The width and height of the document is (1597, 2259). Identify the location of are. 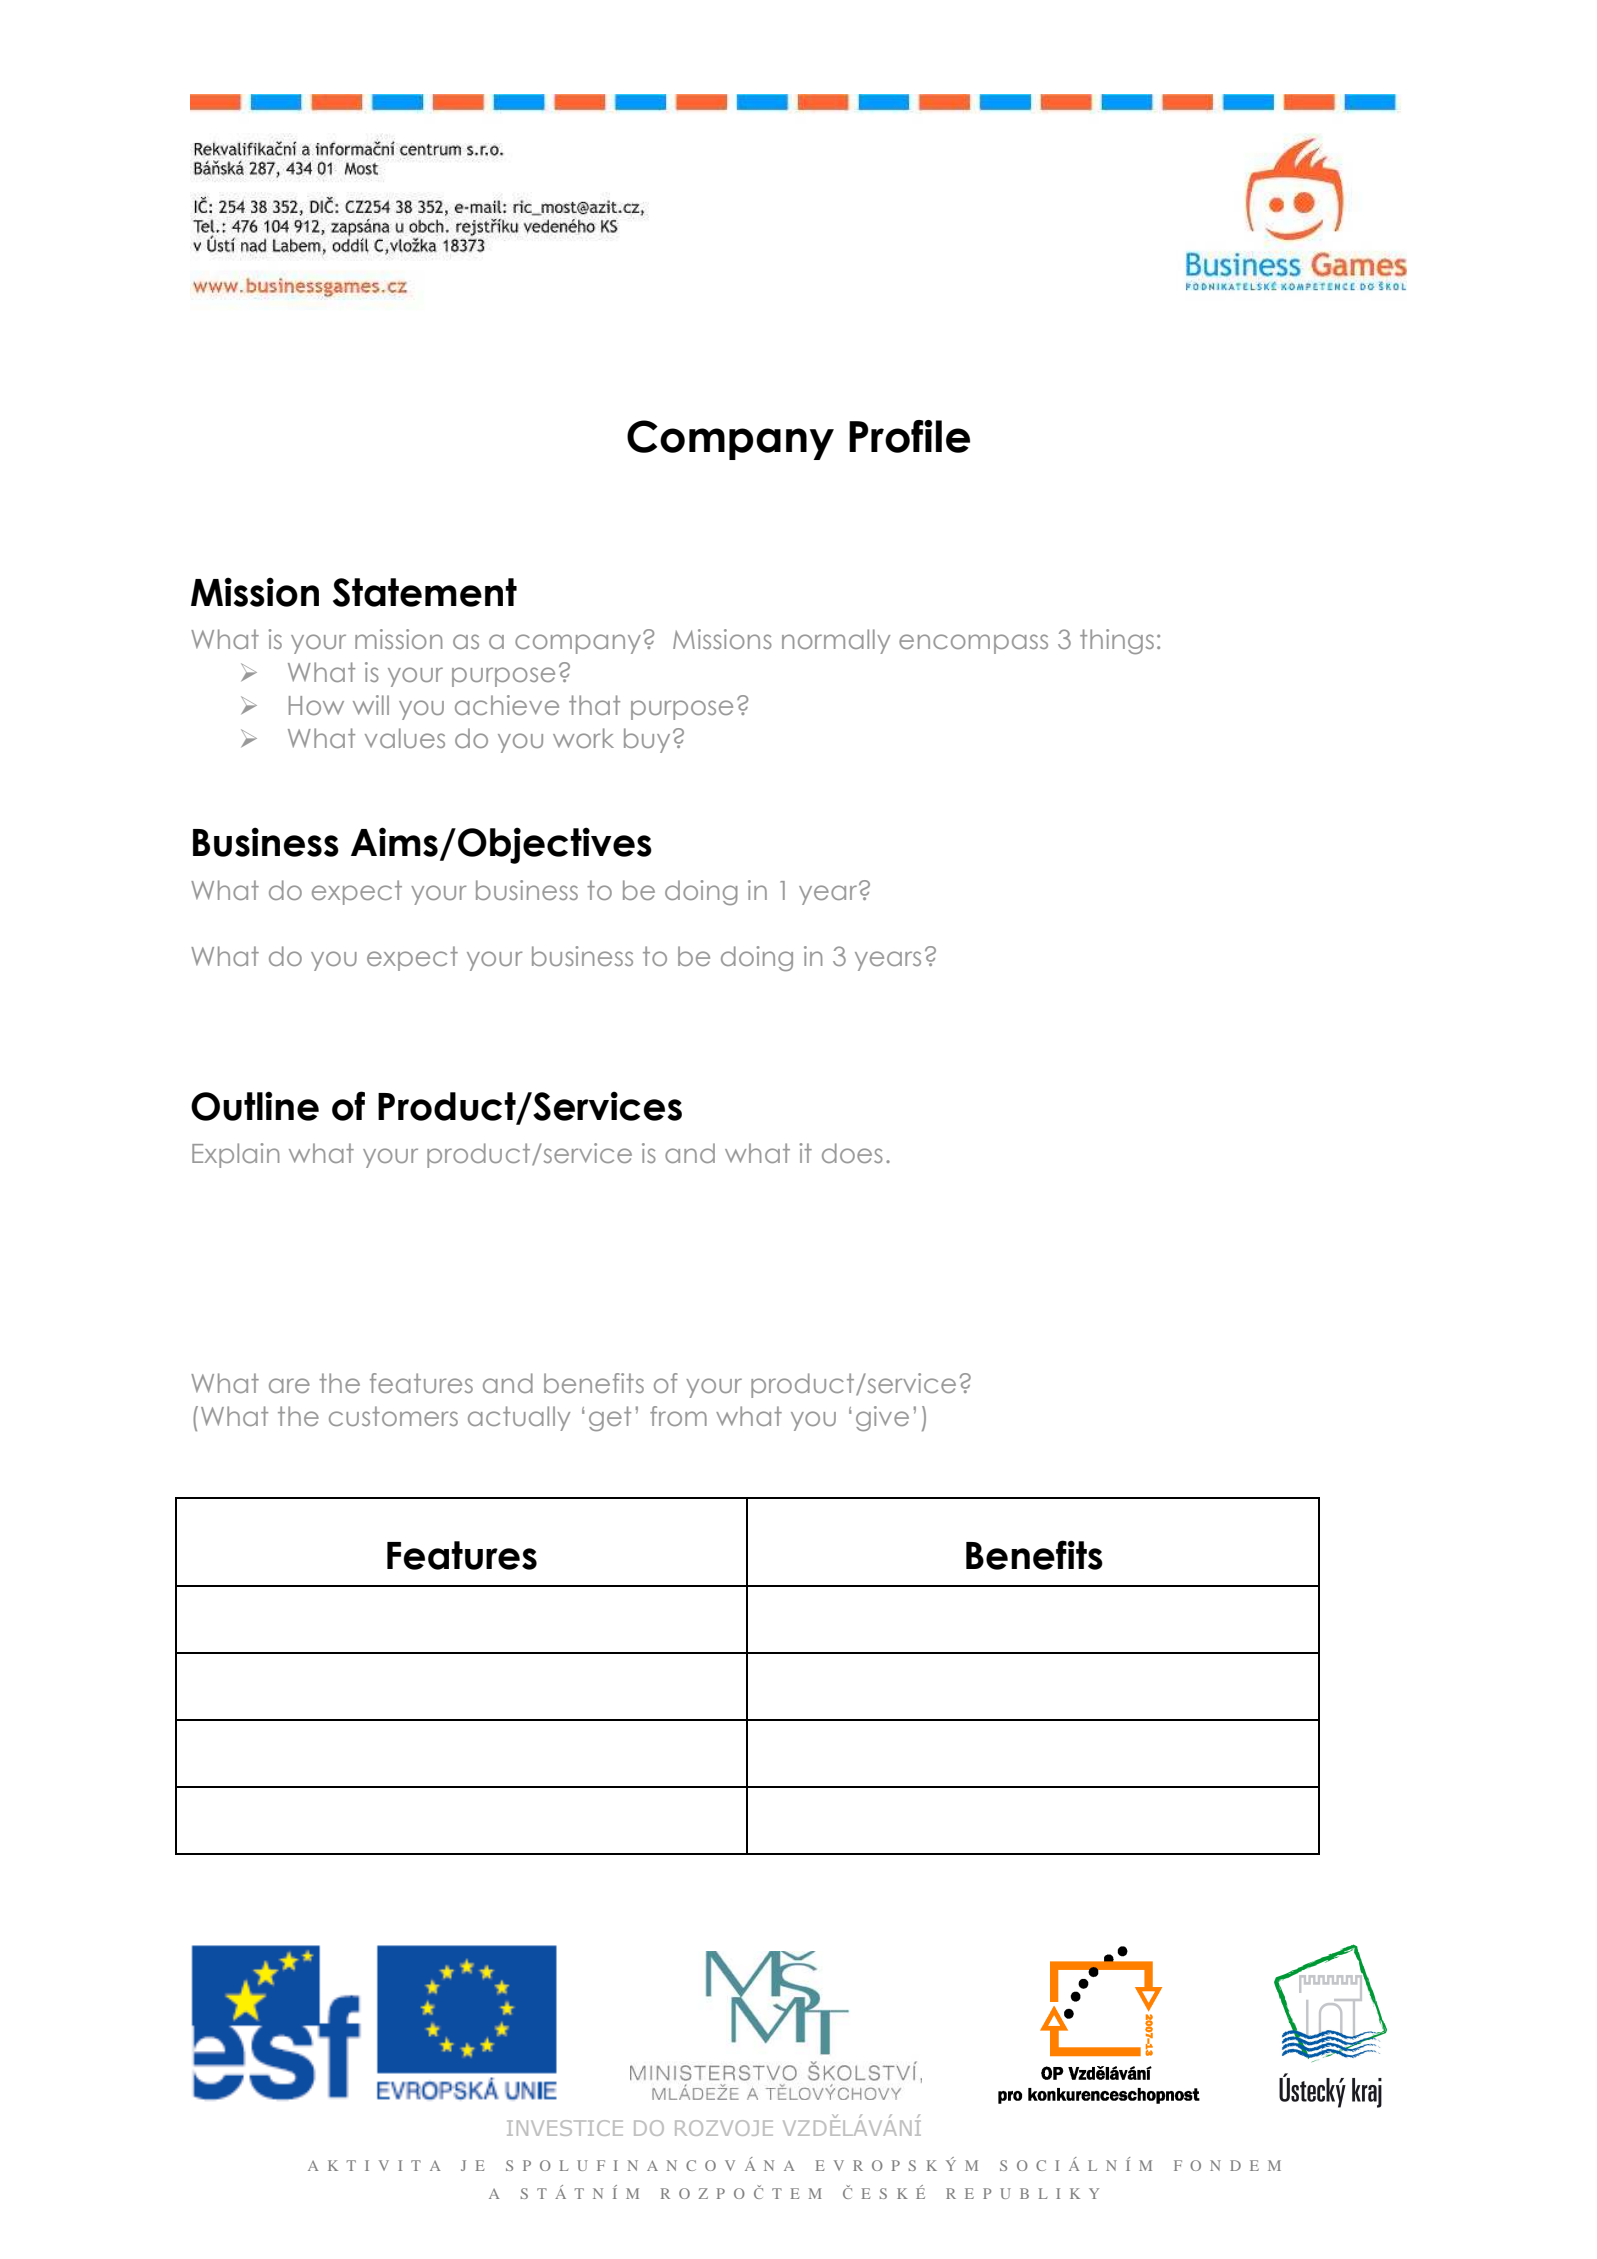
(289, 1385).
